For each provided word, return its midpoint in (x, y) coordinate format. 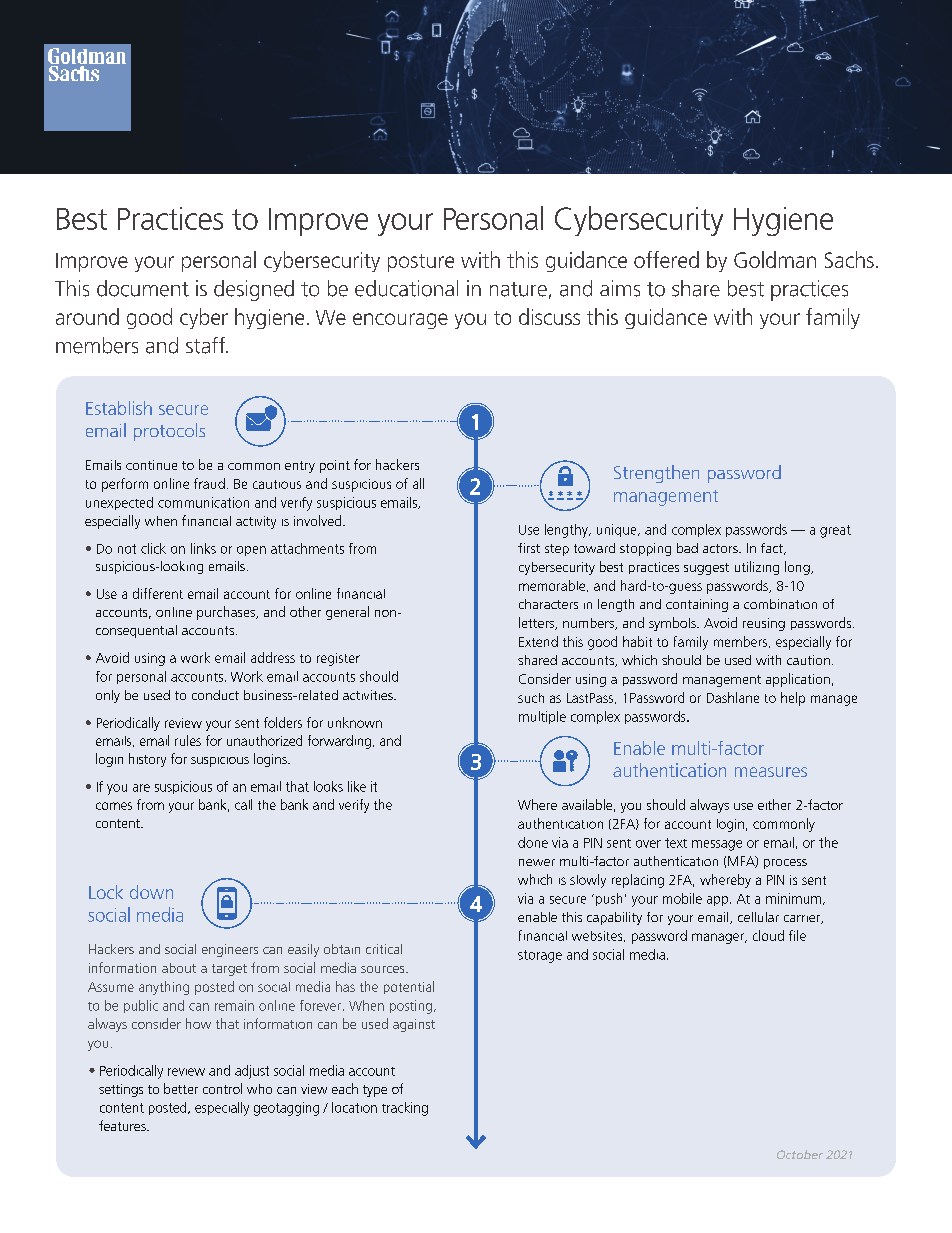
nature (518, 289)
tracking (405, 1109)
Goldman (775, 259)
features (123, 1125)
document (143, 288)
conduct (215, 695)
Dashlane (733, 697)
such (531, 698)
